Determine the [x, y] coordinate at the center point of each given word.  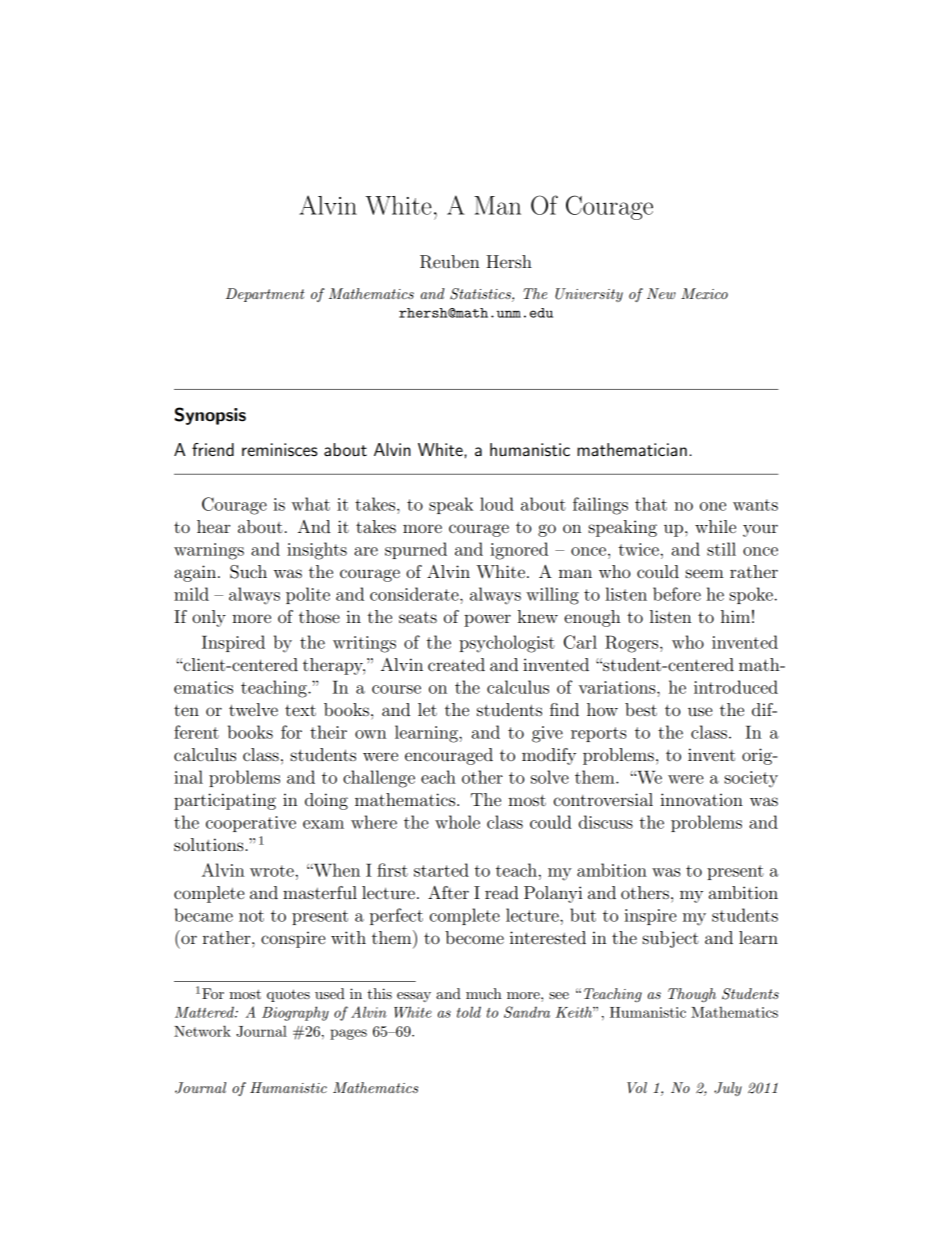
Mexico [704, 293]
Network [202, 1031]
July [728, 1089]
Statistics [481, 295]
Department [265, 295]
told [469, 1012]
